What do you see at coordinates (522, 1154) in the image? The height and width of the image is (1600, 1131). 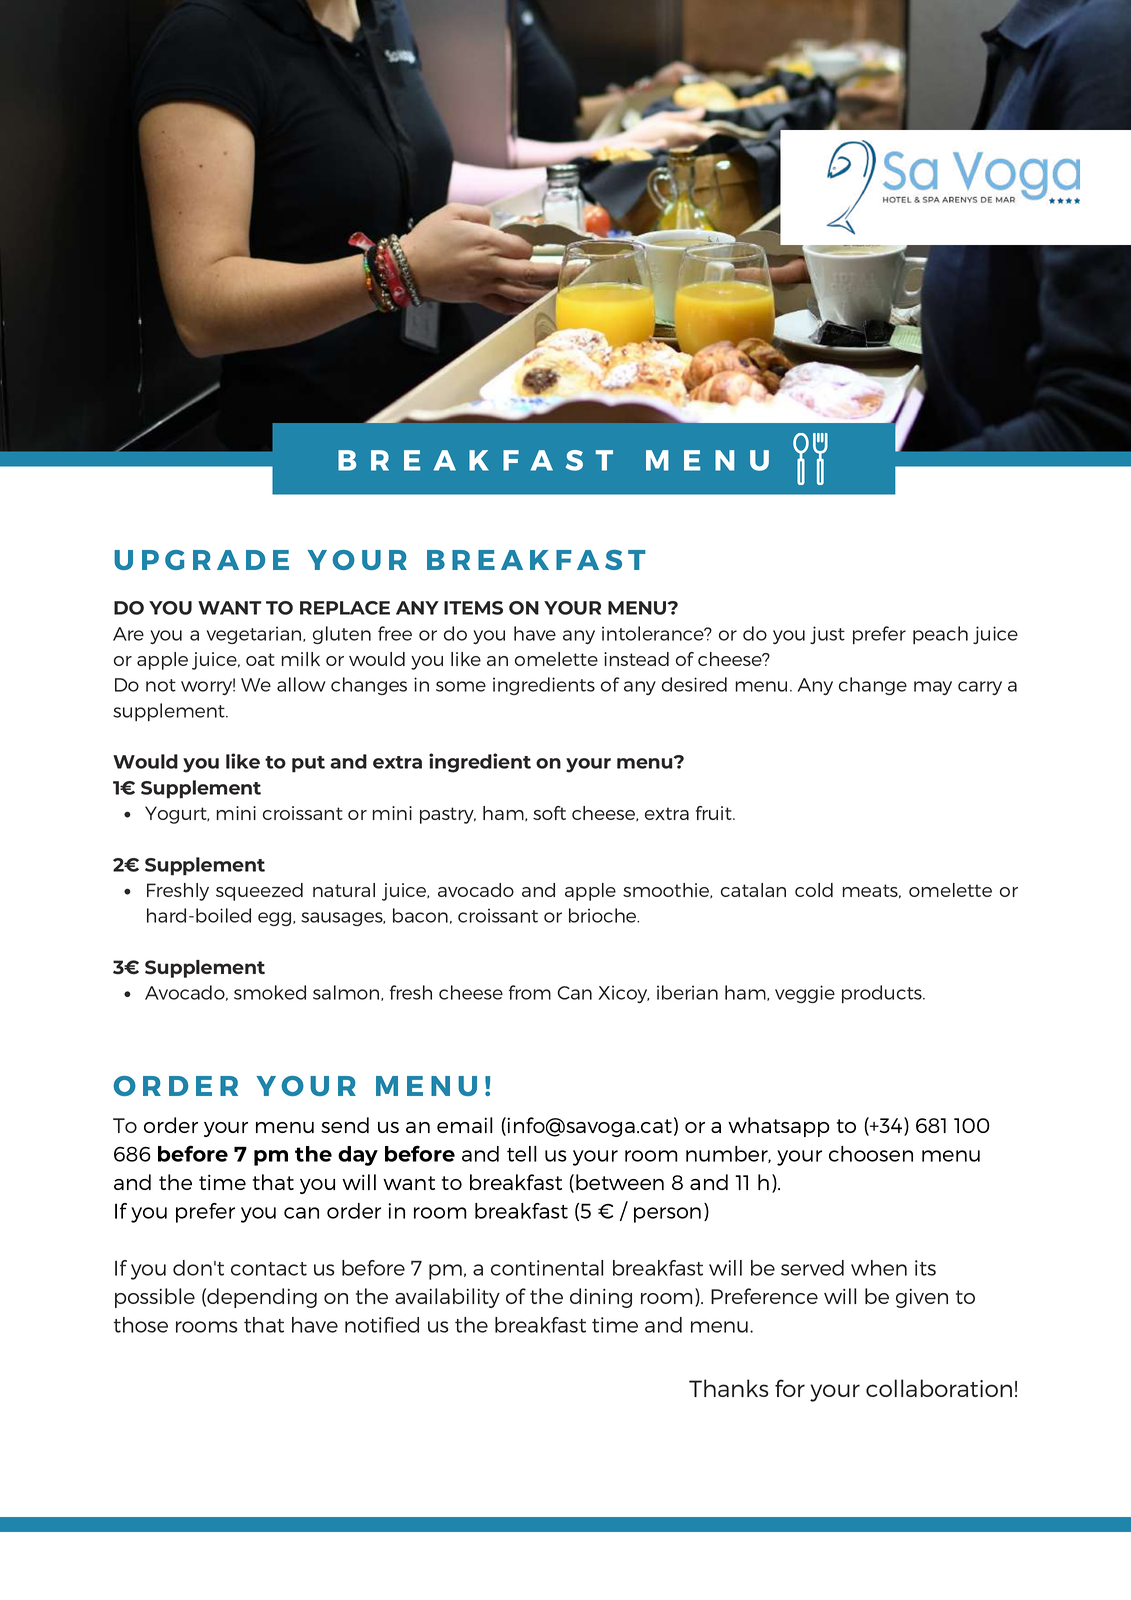 I see `tell` at bounding box center [522, 1154].
